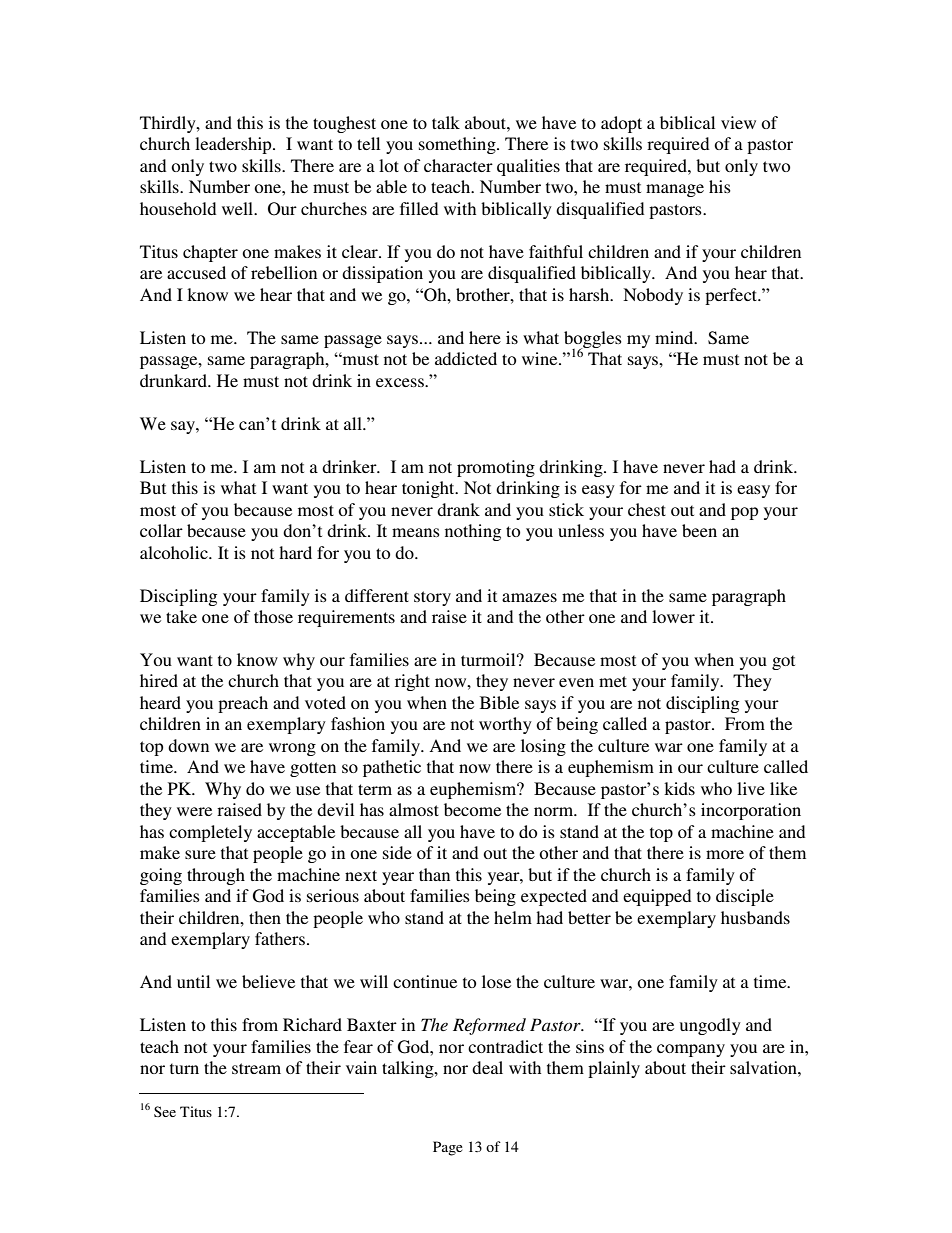 This document has width=952, height=1233. What do you see at coordinates (691, 1050) in the document?
I see `company` at bounding box center [691, 1050].
